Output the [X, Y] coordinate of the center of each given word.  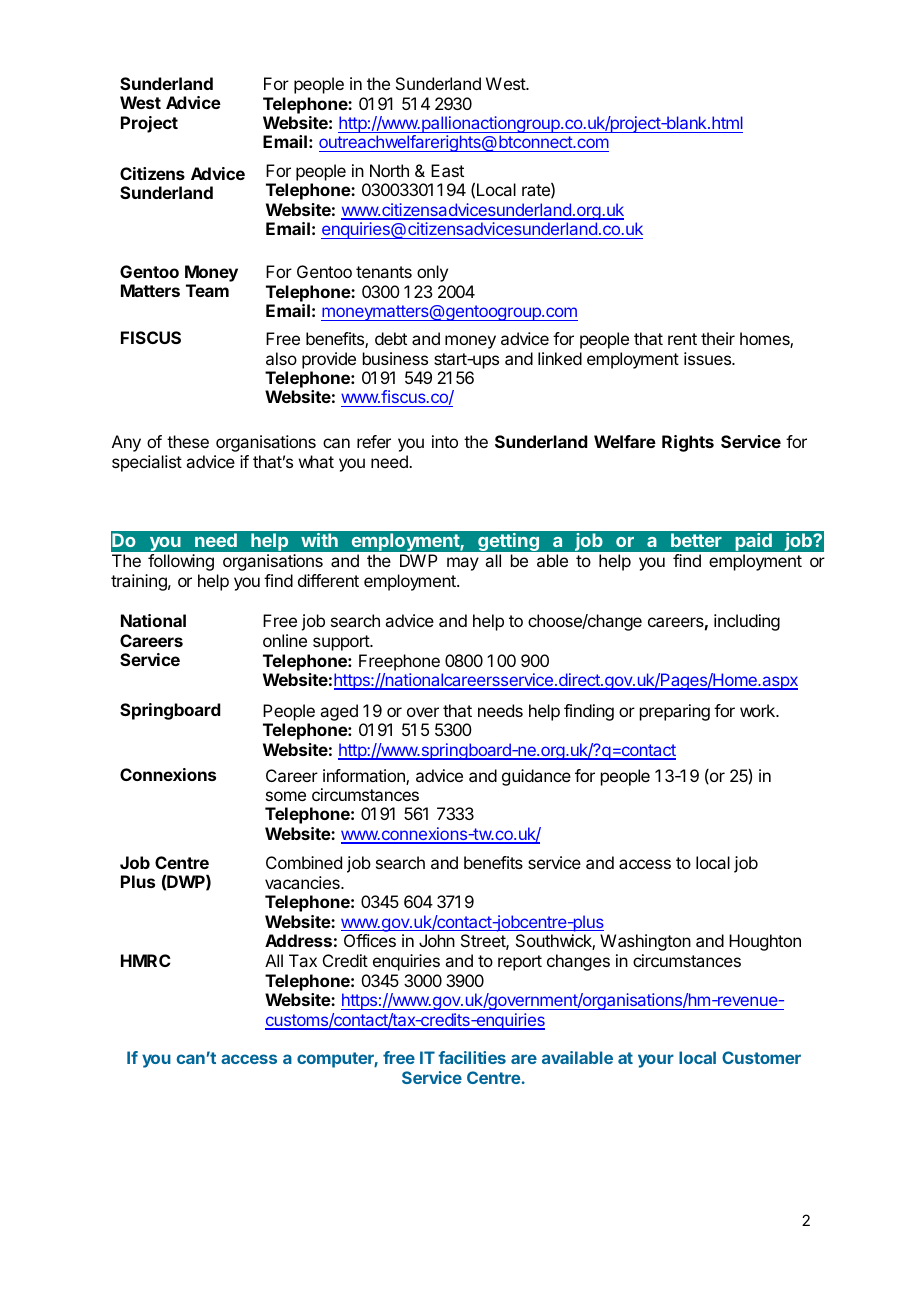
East [447, 170]
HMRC [146, 960]
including [747, 622]
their [718, 338]
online [285, 640]
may [463, 564]
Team [207, 290]
